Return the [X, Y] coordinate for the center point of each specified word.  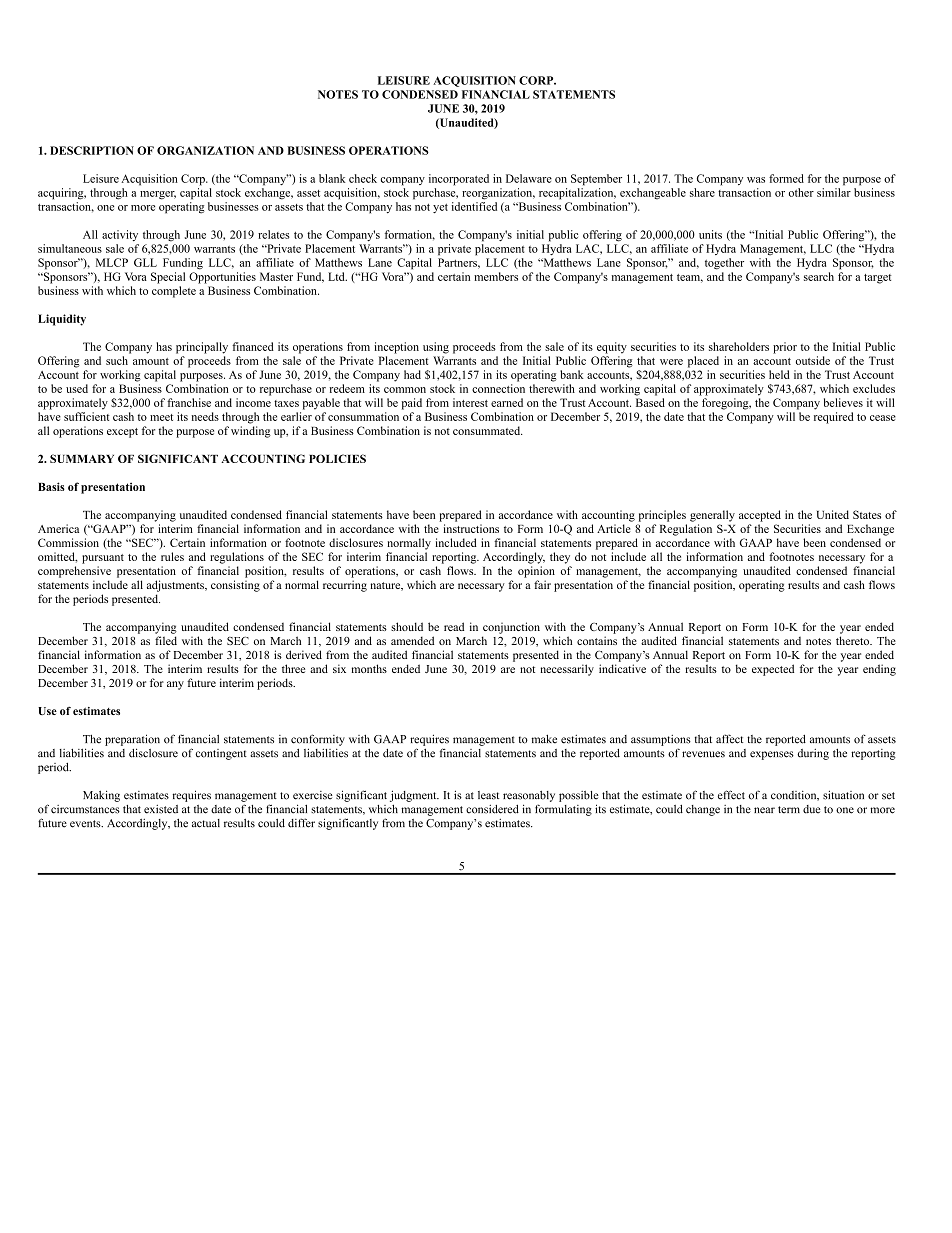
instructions [471, 528]
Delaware [529, 178]
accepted [760, 516]
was [756, 180]
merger [158, 195]
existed [161, 809]
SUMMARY [82, 458]
